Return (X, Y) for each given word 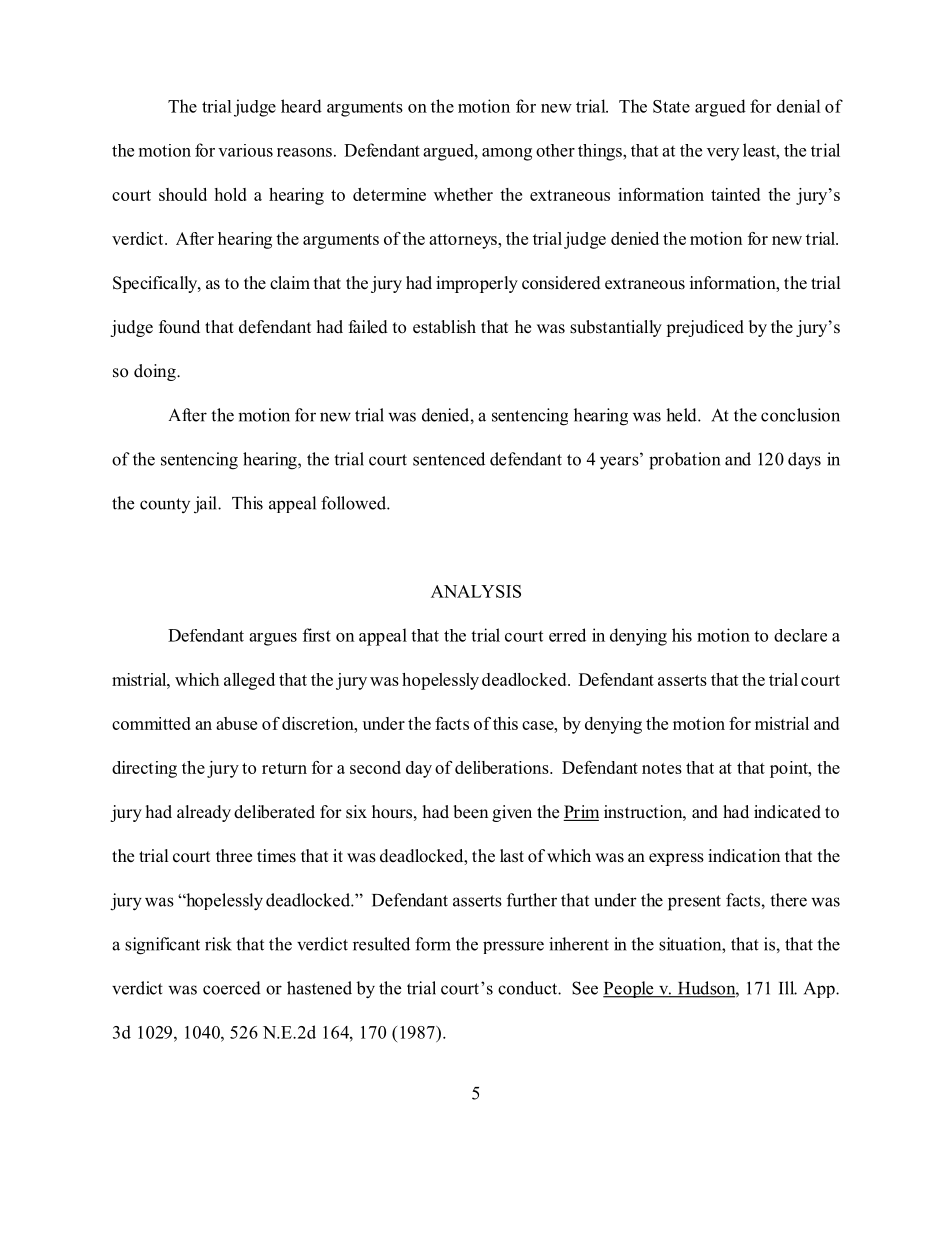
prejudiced (705, 328)
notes (662, 768)
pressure (513, 947)
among (507, 154)
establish (444, 327)
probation (685, 461)
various (245, 150)
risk (218, 944)
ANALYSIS (476, 591)
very (723, 154)
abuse (236, 723)
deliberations (503, 767)
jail (206, 505)
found (179, 326)
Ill (788, 988)
